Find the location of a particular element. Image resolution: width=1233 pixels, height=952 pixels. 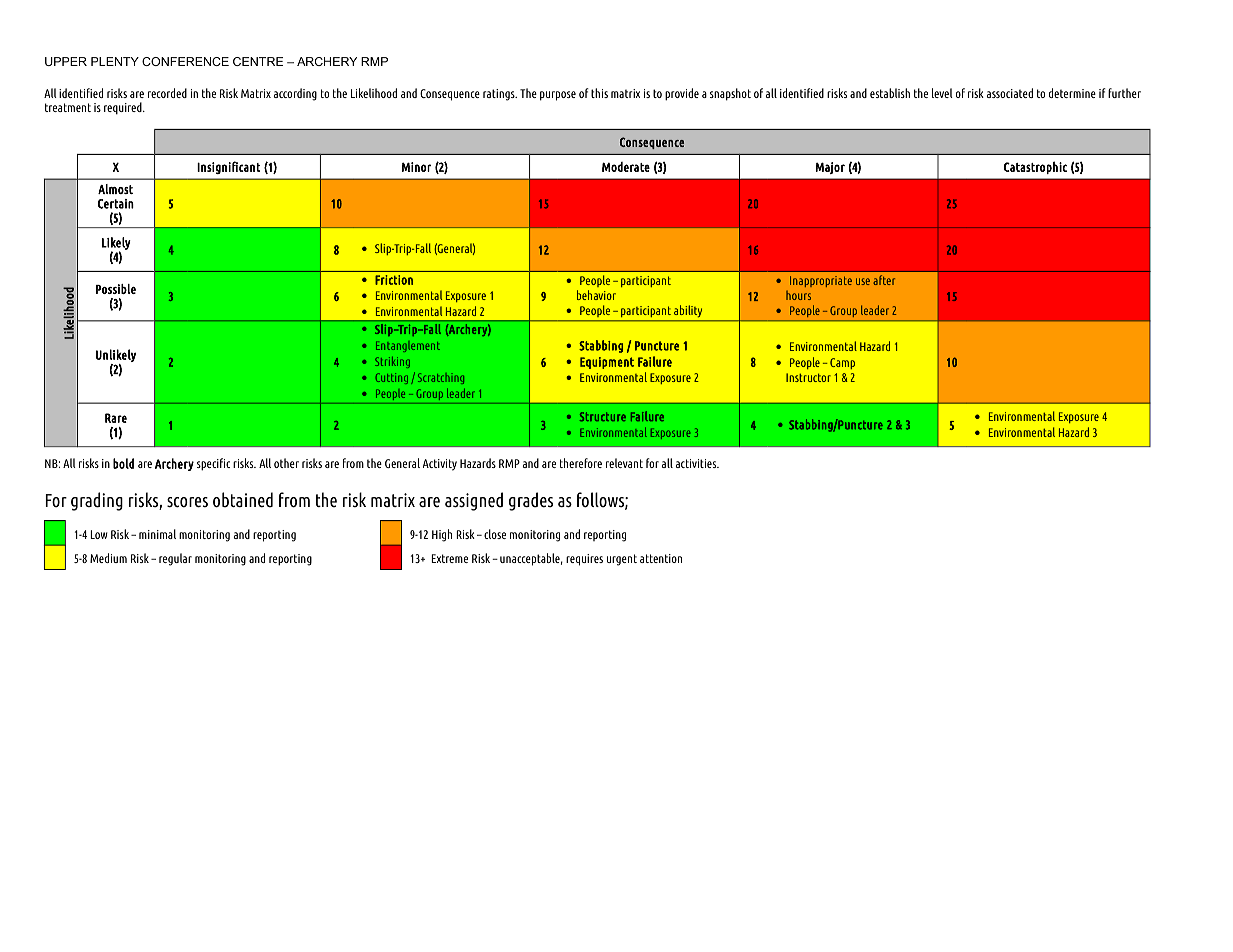

CONFERENCE is located at coordinates (185, 61).
